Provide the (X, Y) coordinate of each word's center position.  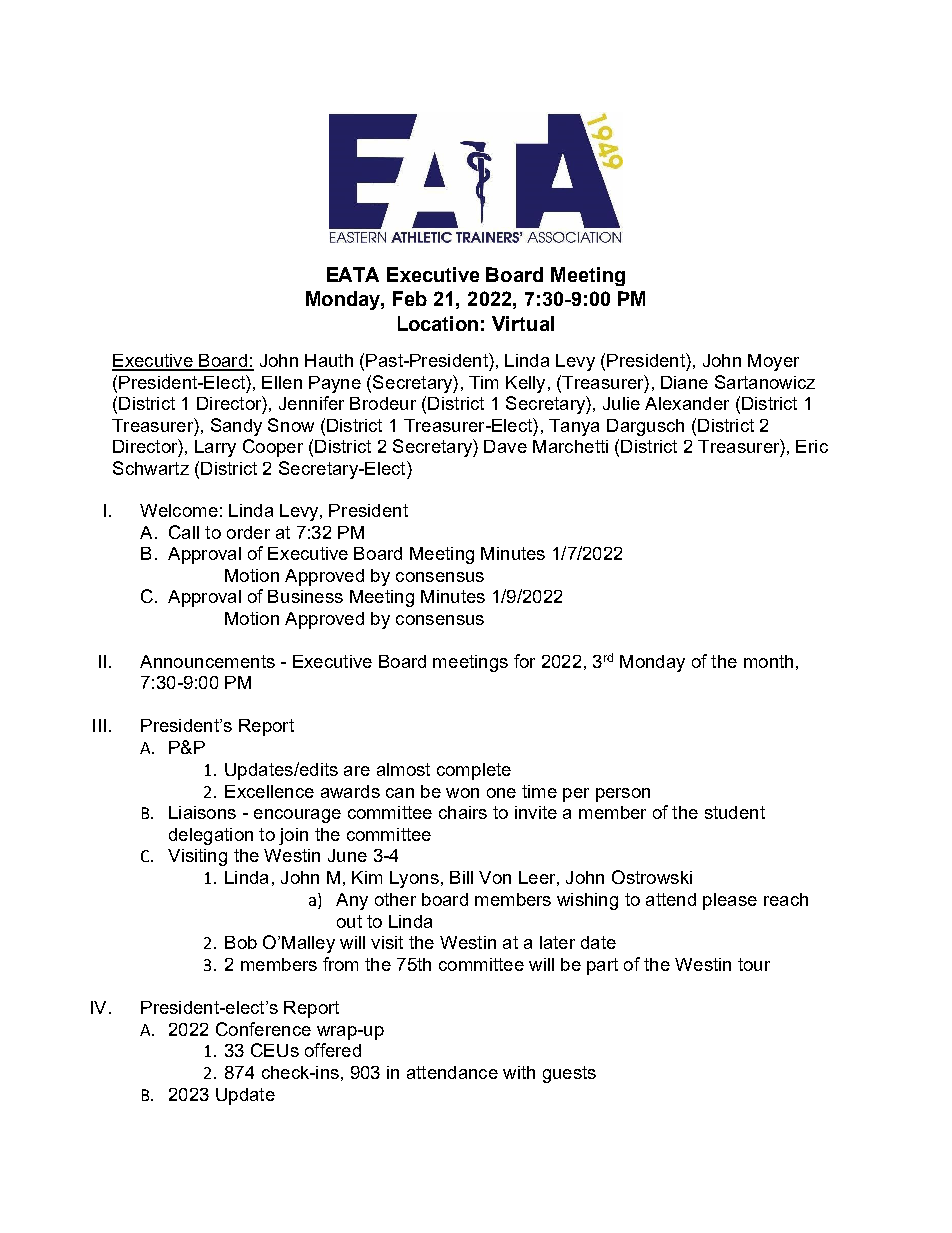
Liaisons (202, 812)
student (735, 812)
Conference (263, 1029)
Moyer (773, 362)
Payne (335, 384)
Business (305, 596)
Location (438, 323)
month (768, 661)
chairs (463, 812)
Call (184, 532)
